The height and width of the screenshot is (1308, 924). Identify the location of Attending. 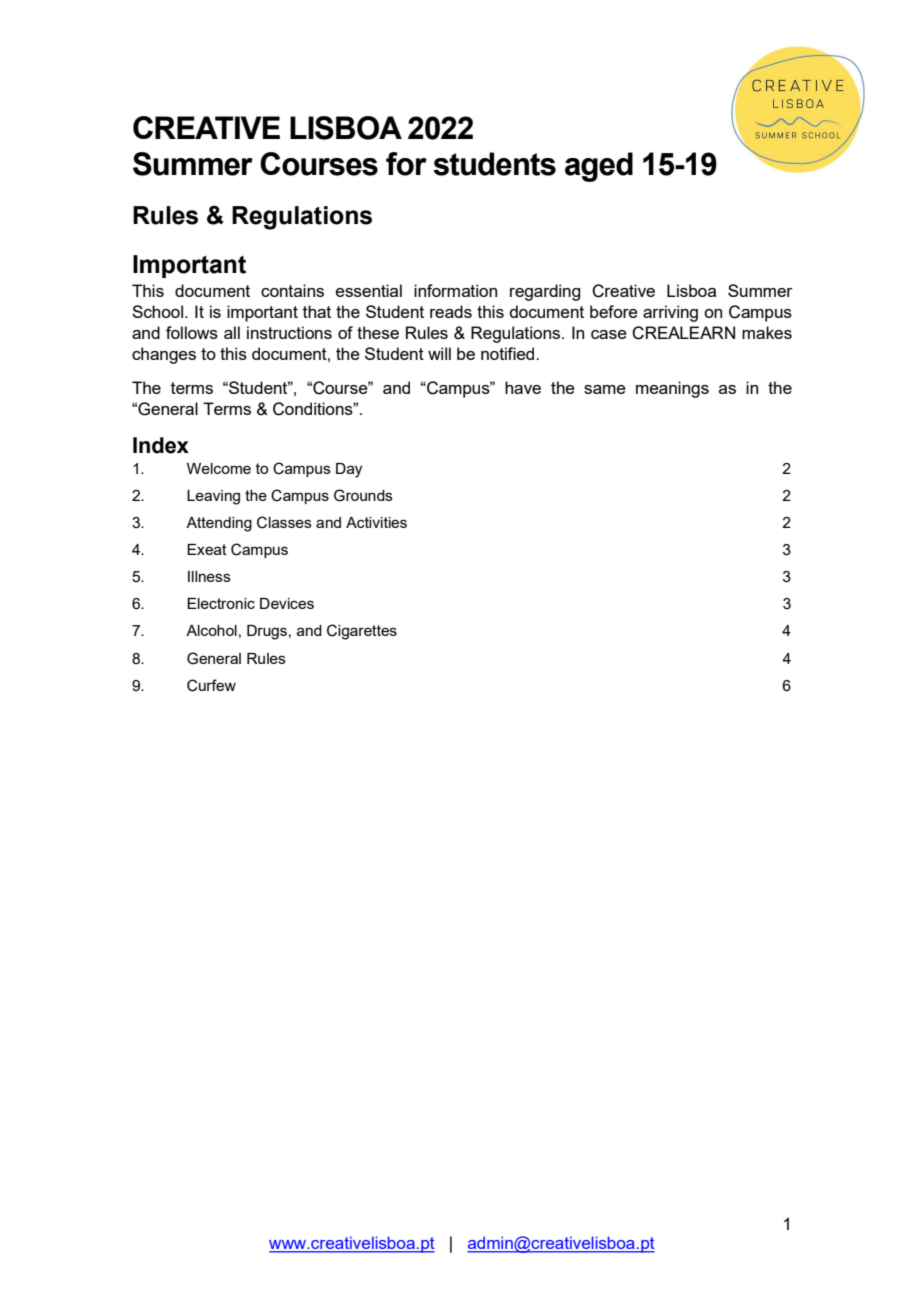
(219, 524).
